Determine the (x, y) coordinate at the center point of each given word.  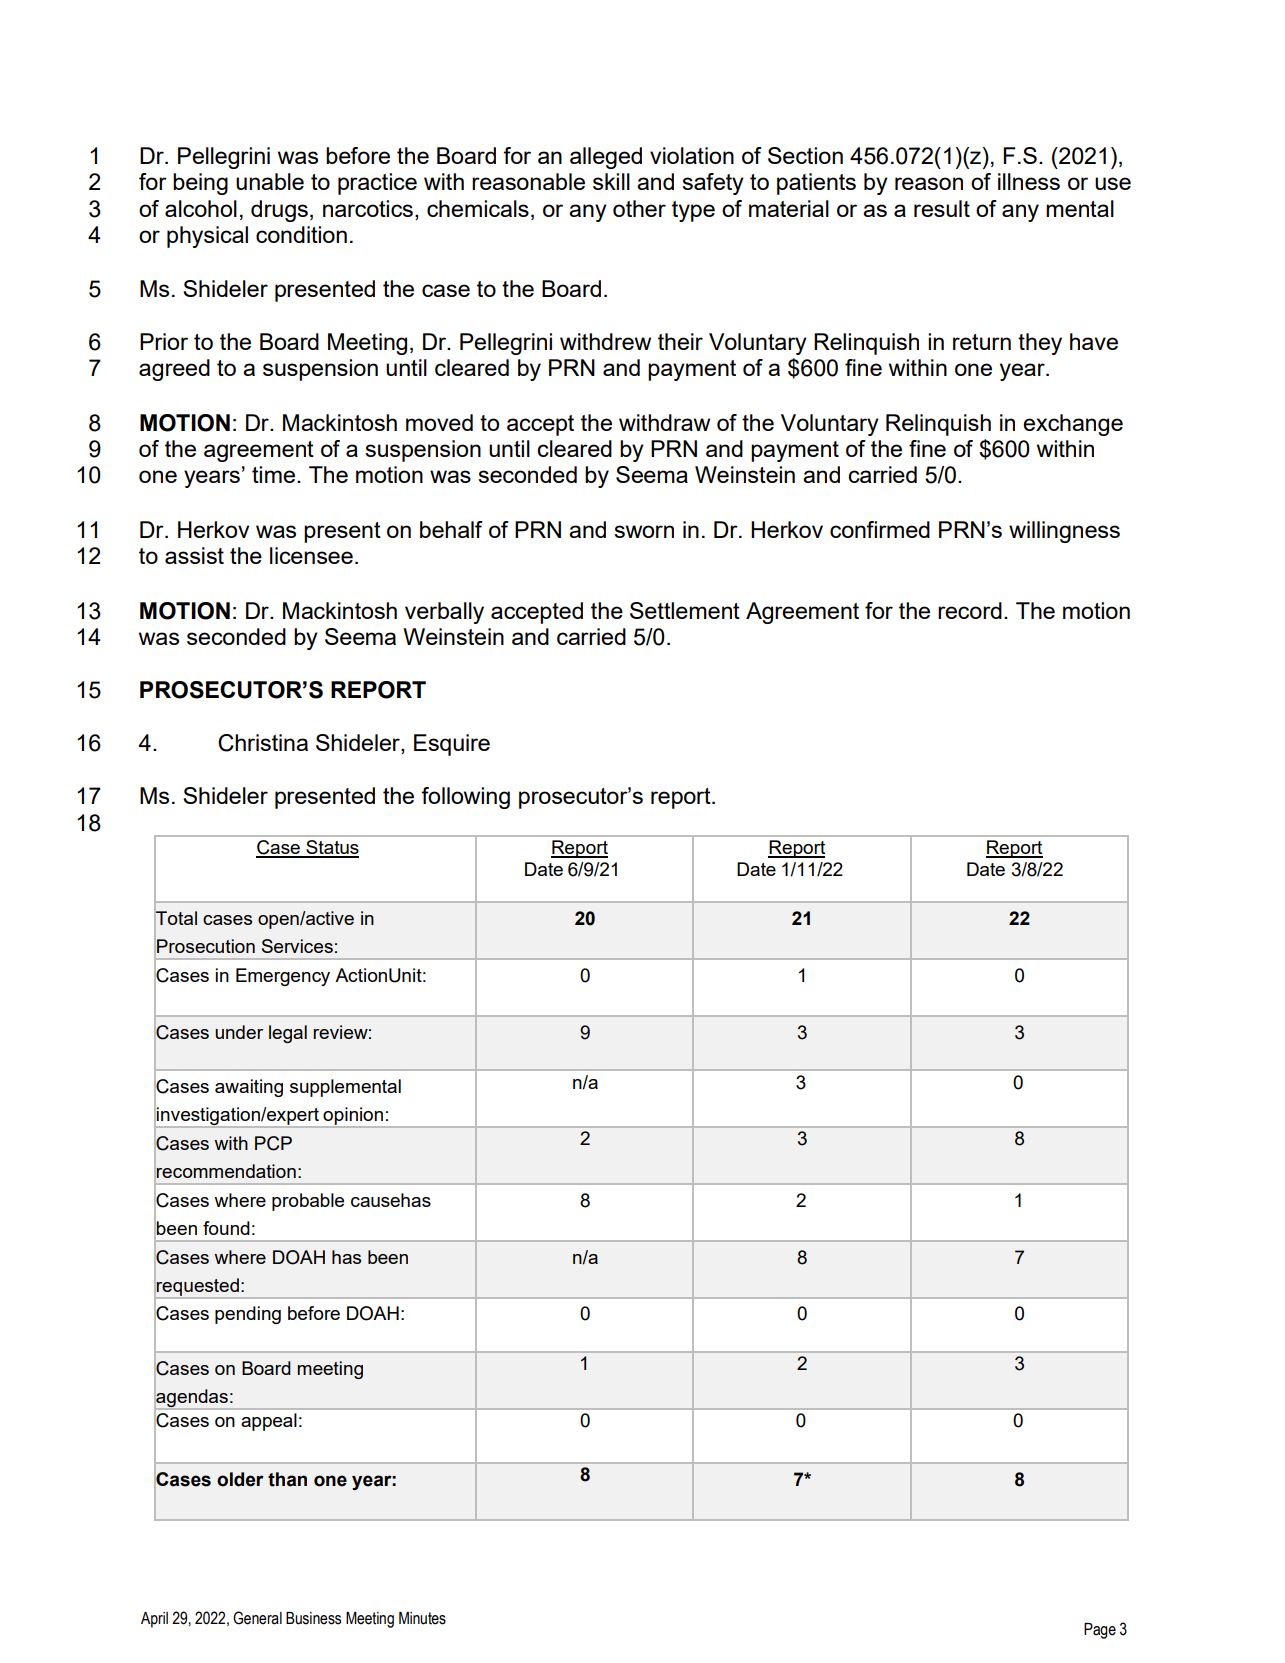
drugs (279, 211)
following (465, 798)
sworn (644, 531)
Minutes (422, 1618)
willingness (1064, 532)
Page (1100, 1631)
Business (313, 1618)
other (639, 208)
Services (297, 946)
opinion (353, 1117)
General (257, 1618)
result (942, 208)
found (226, 1228)
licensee (311, 555)
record (970, 610)
